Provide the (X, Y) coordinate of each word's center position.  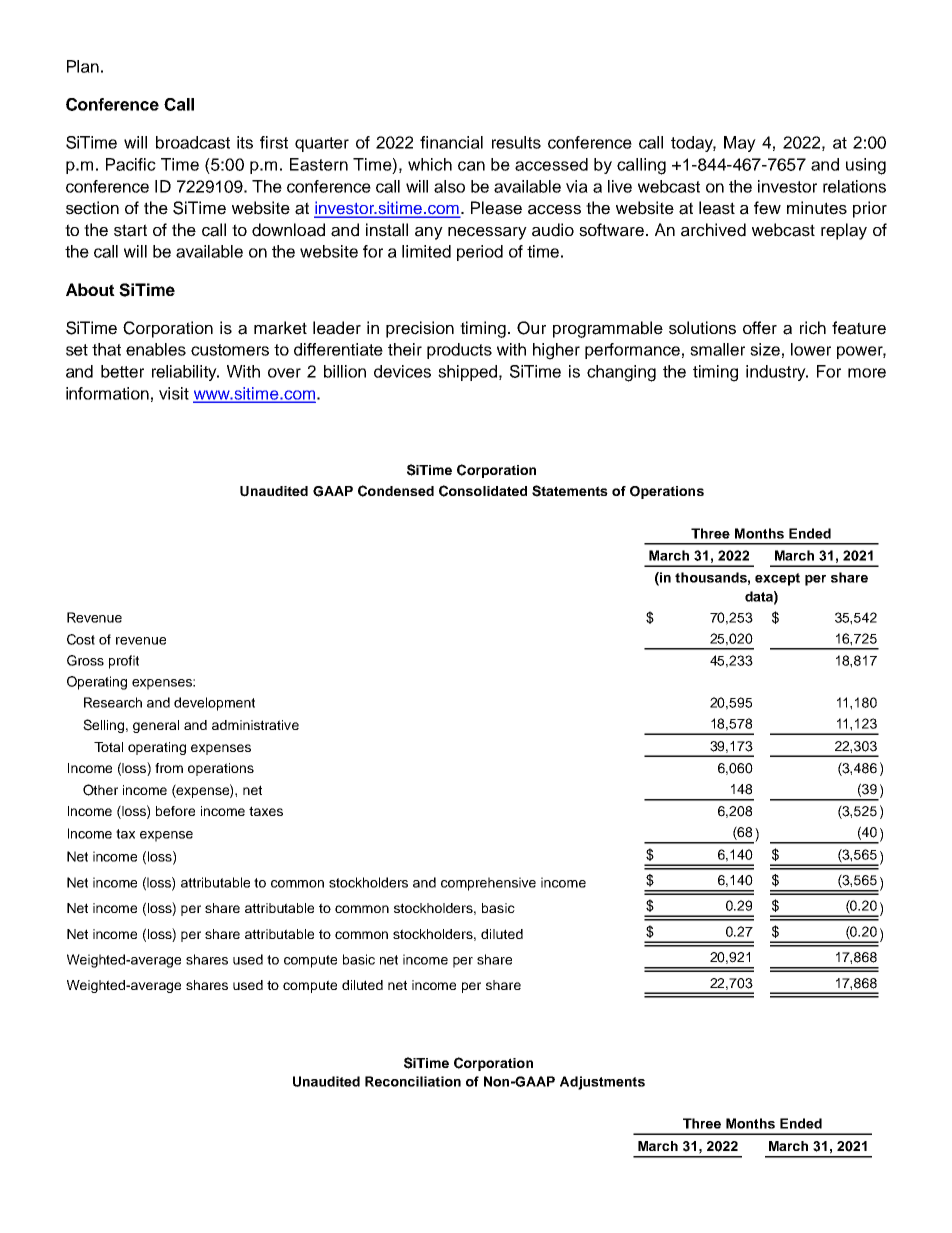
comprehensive (488, 884)
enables (156, 349)
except (777, 579)
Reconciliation (413, 1081)
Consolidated (483, 491)
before (175, 811)
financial (451, 142)
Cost (81, 639)
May (740, 144)
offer (760, 328)
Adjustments (602, 1083)
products (459, 351)
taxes (266, 811)
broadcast (193, 142)
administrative (255, 725)
